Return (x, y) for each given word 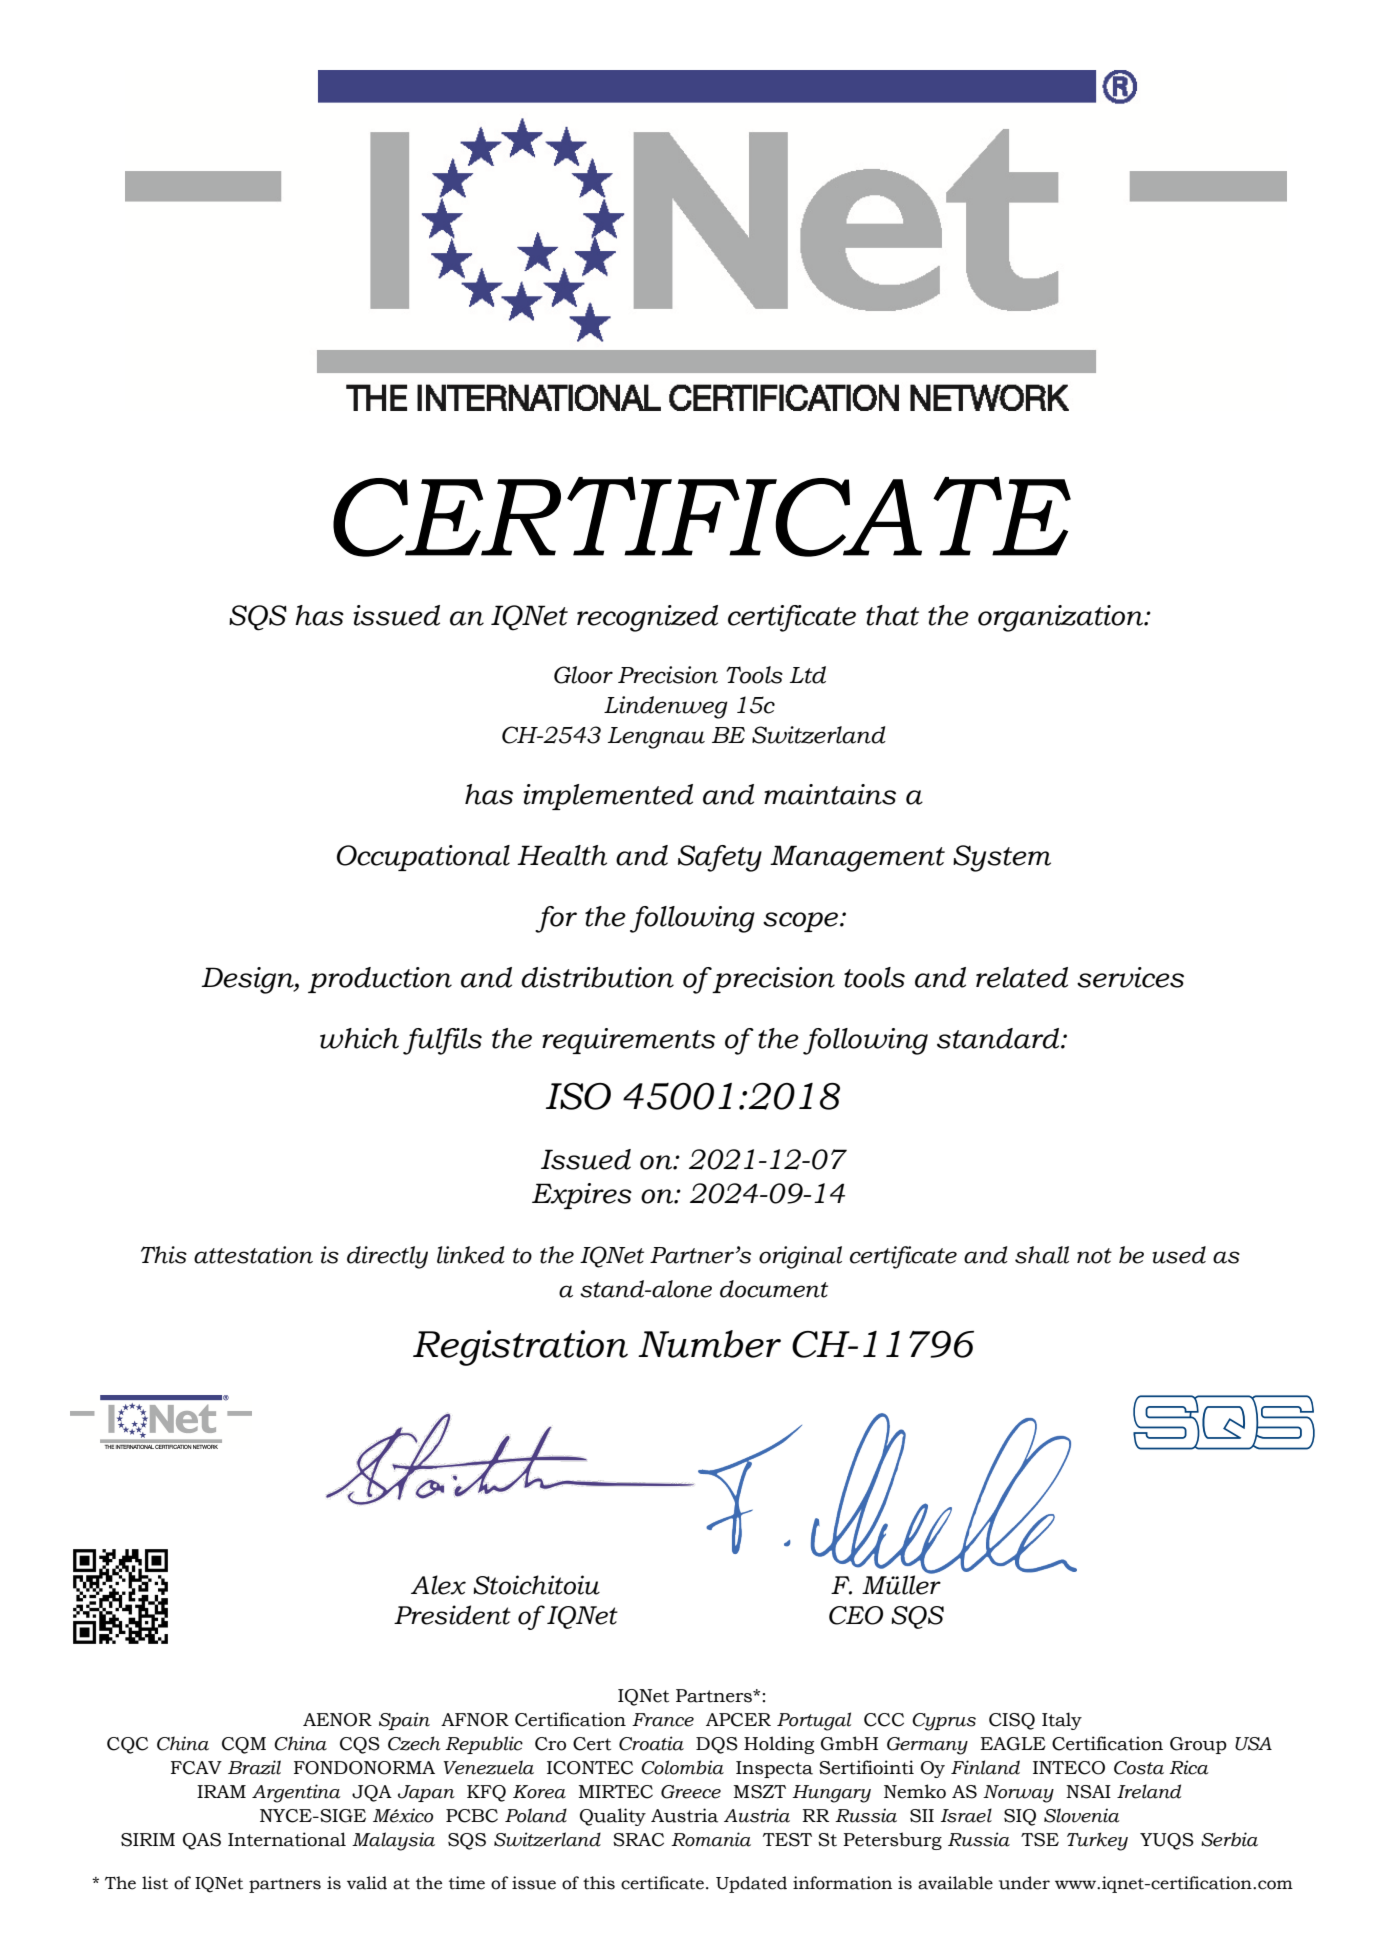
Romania (711, 1839)
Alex (438, 1585)
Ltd (808, 675)
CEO (856, 1615)
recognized (647, 618)
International (287, 1839)
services (1130, 977)
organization (1062, 618)
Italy (1062, 1721)
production (380, 980)
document (774, 1289)
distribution (597, 977)
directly (387, 1257)
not (1094, 1256)
